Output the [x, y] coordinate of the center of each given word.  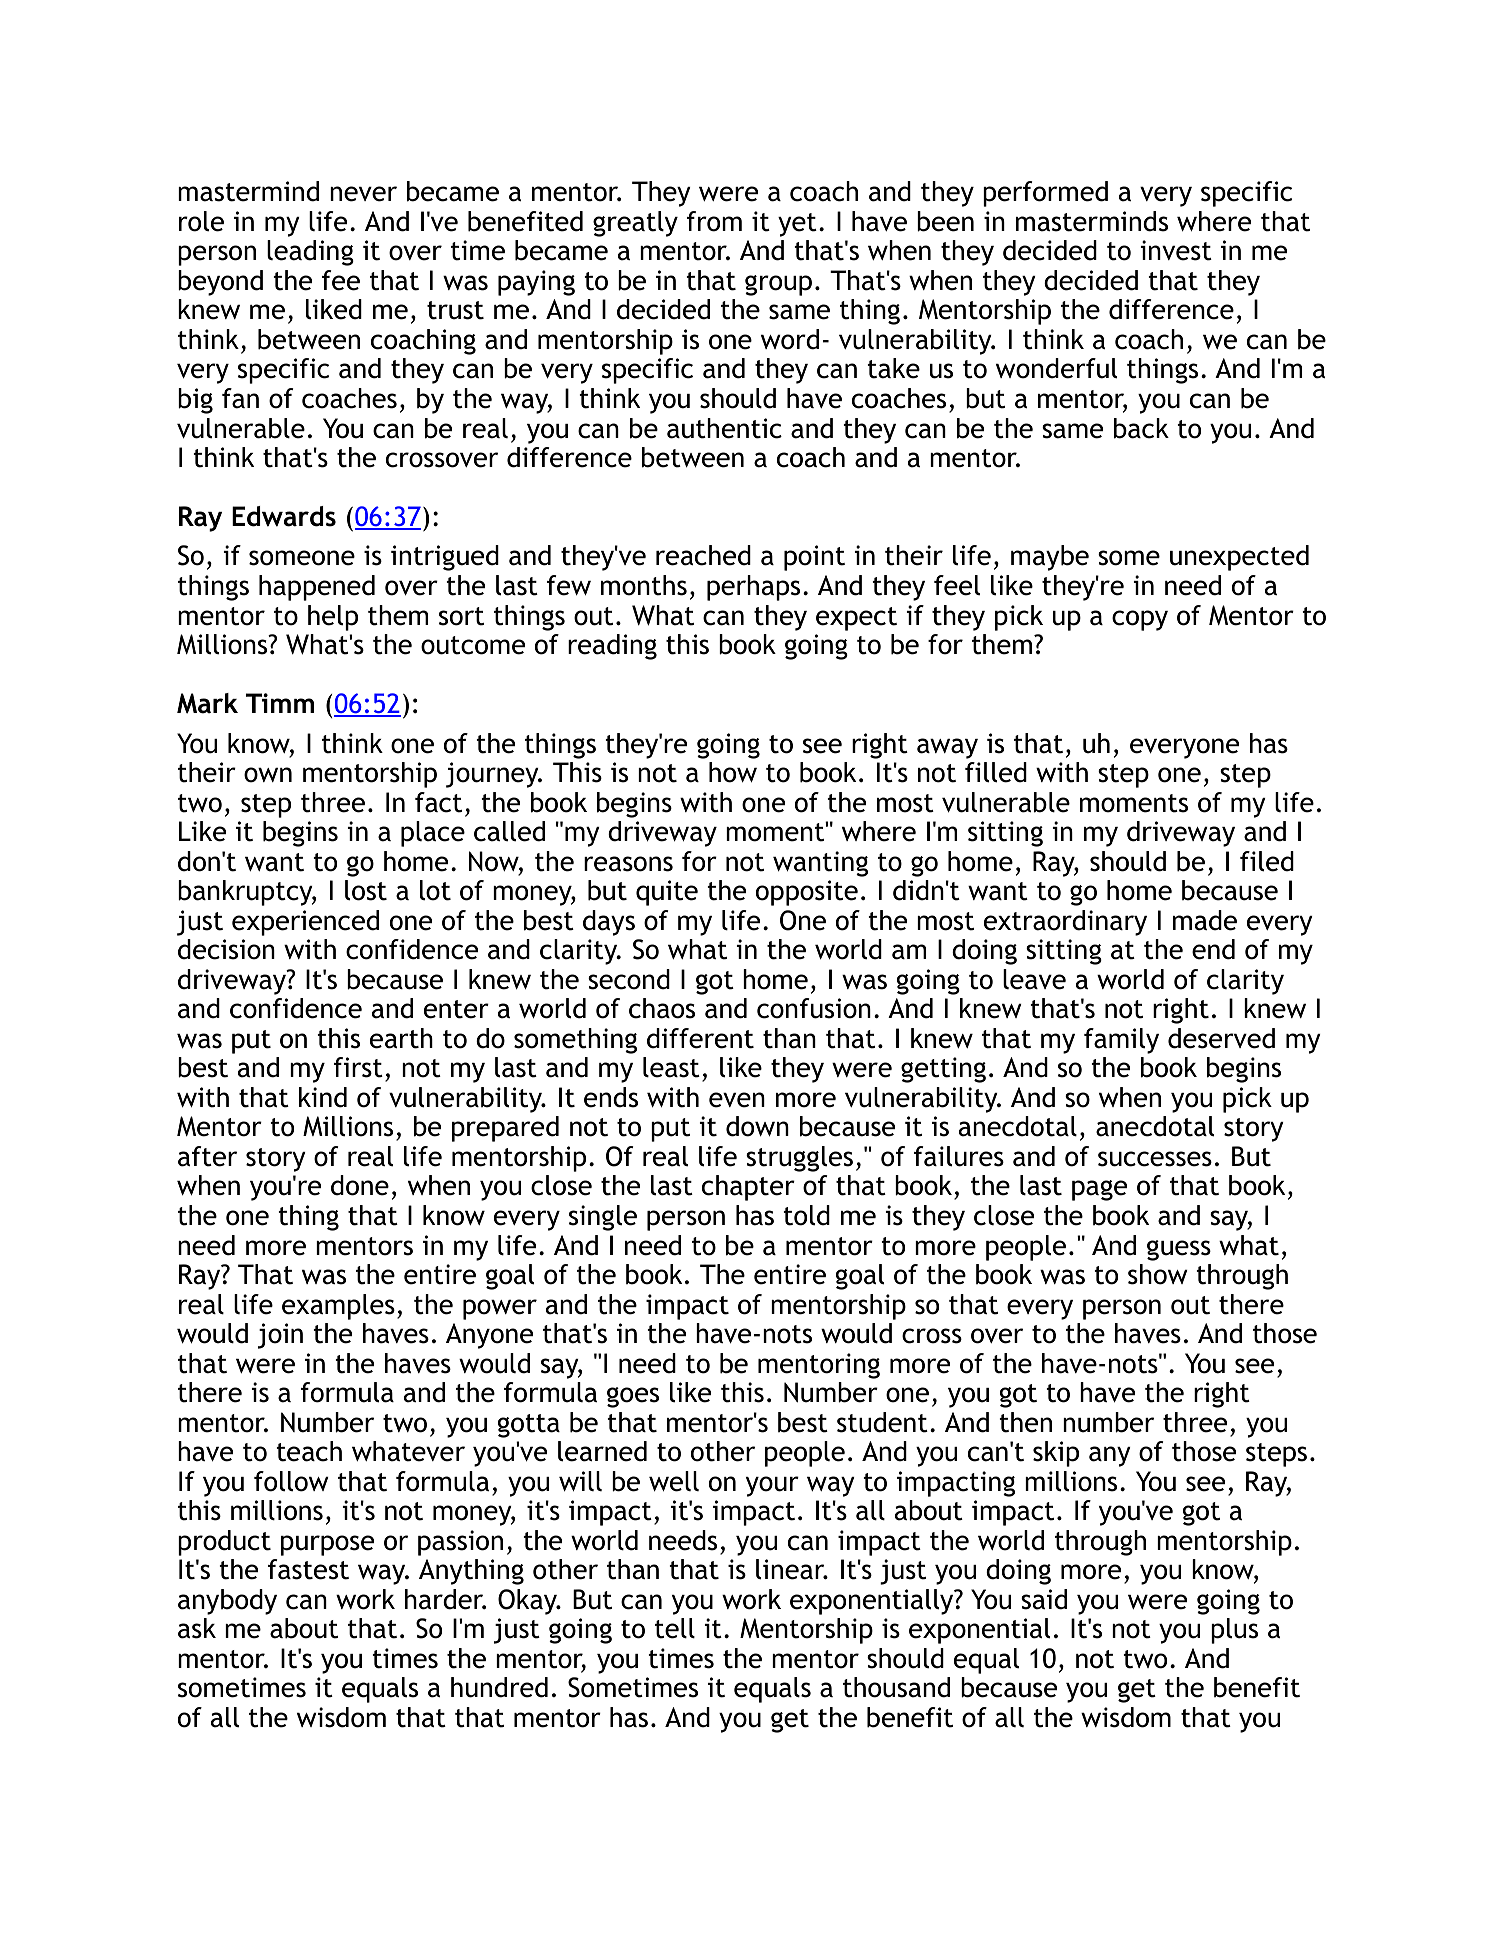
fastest [308, 1569]
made [1205, 920]
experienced [305, 923]
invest [1176, 250]
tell [675, 1628]
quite [667, 893]
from [714, 221]
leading [310, 253]
